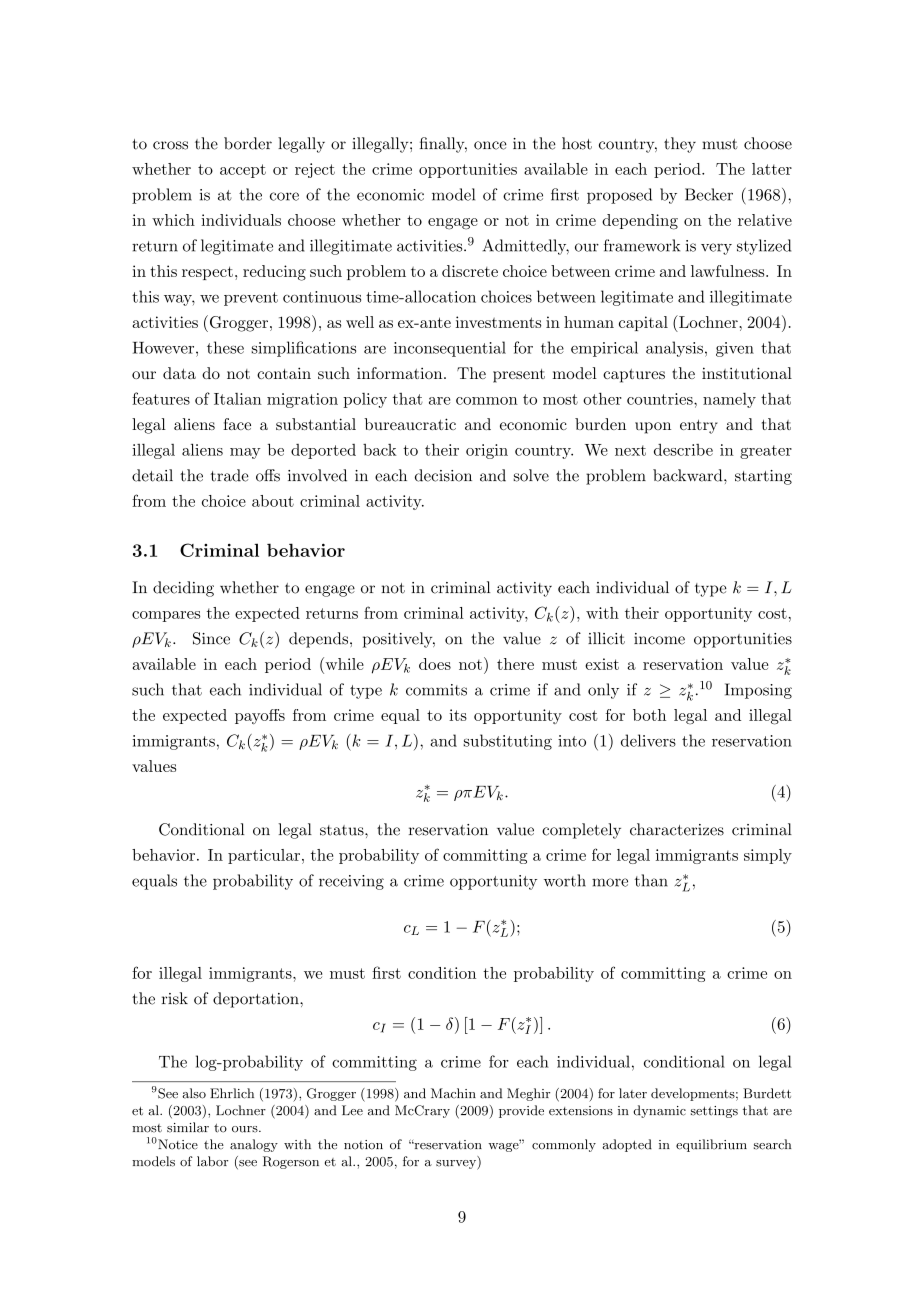  What do you see at coordinates (490, 145) in the screenshot?
I see `once` at bounding box center [490, 145].
